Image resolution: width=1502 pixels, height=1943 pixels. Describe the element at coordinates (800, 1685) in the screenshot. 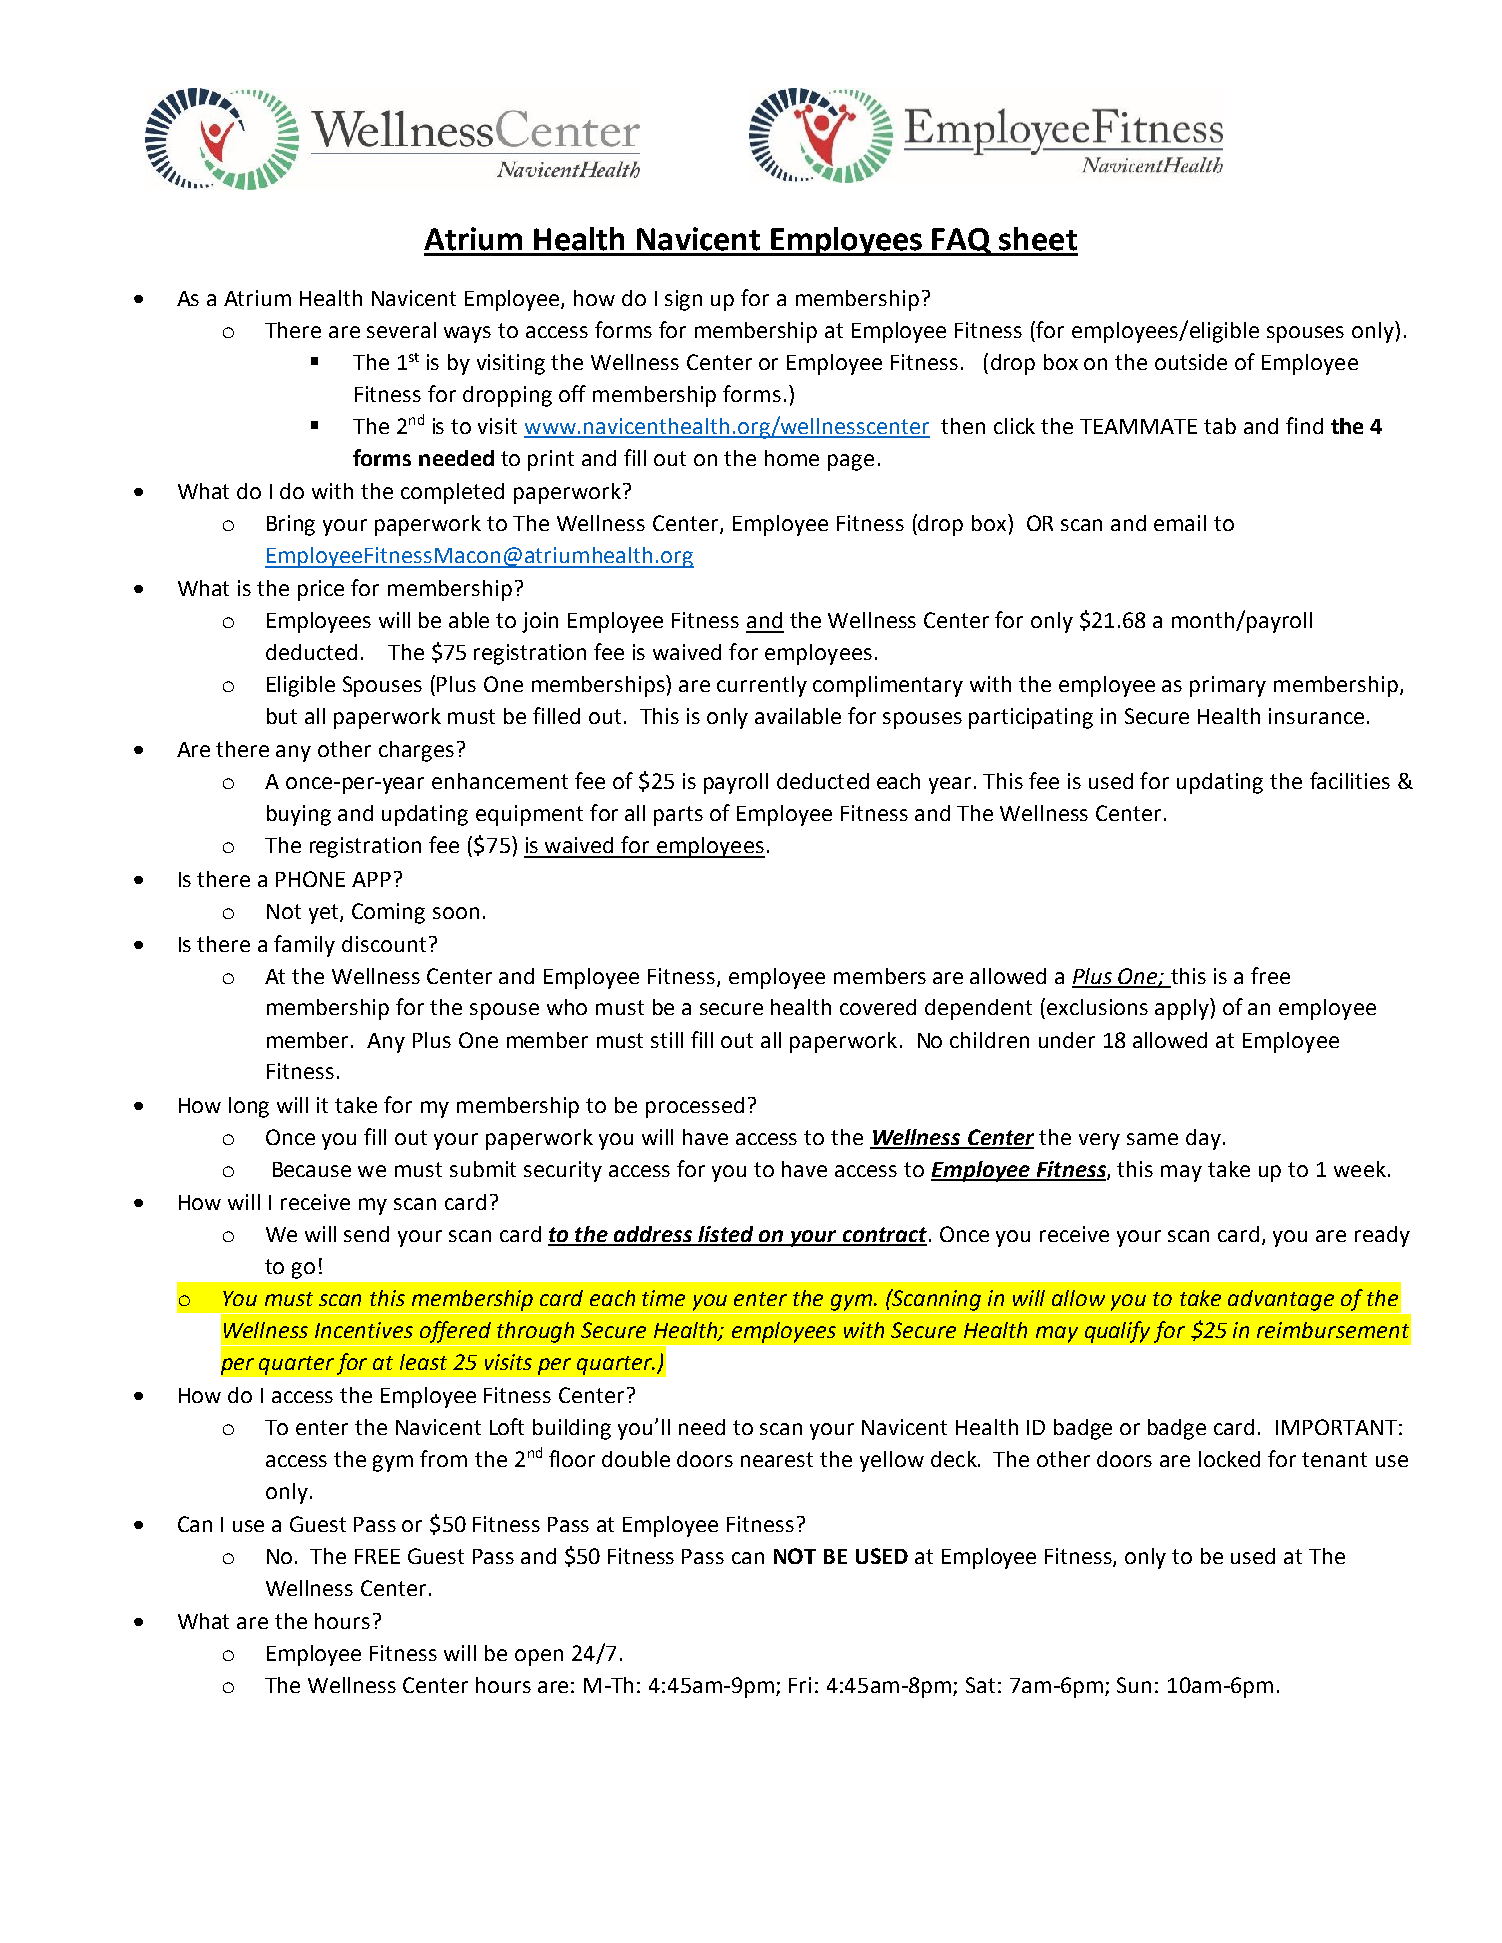

I see `Fri` at that location.
